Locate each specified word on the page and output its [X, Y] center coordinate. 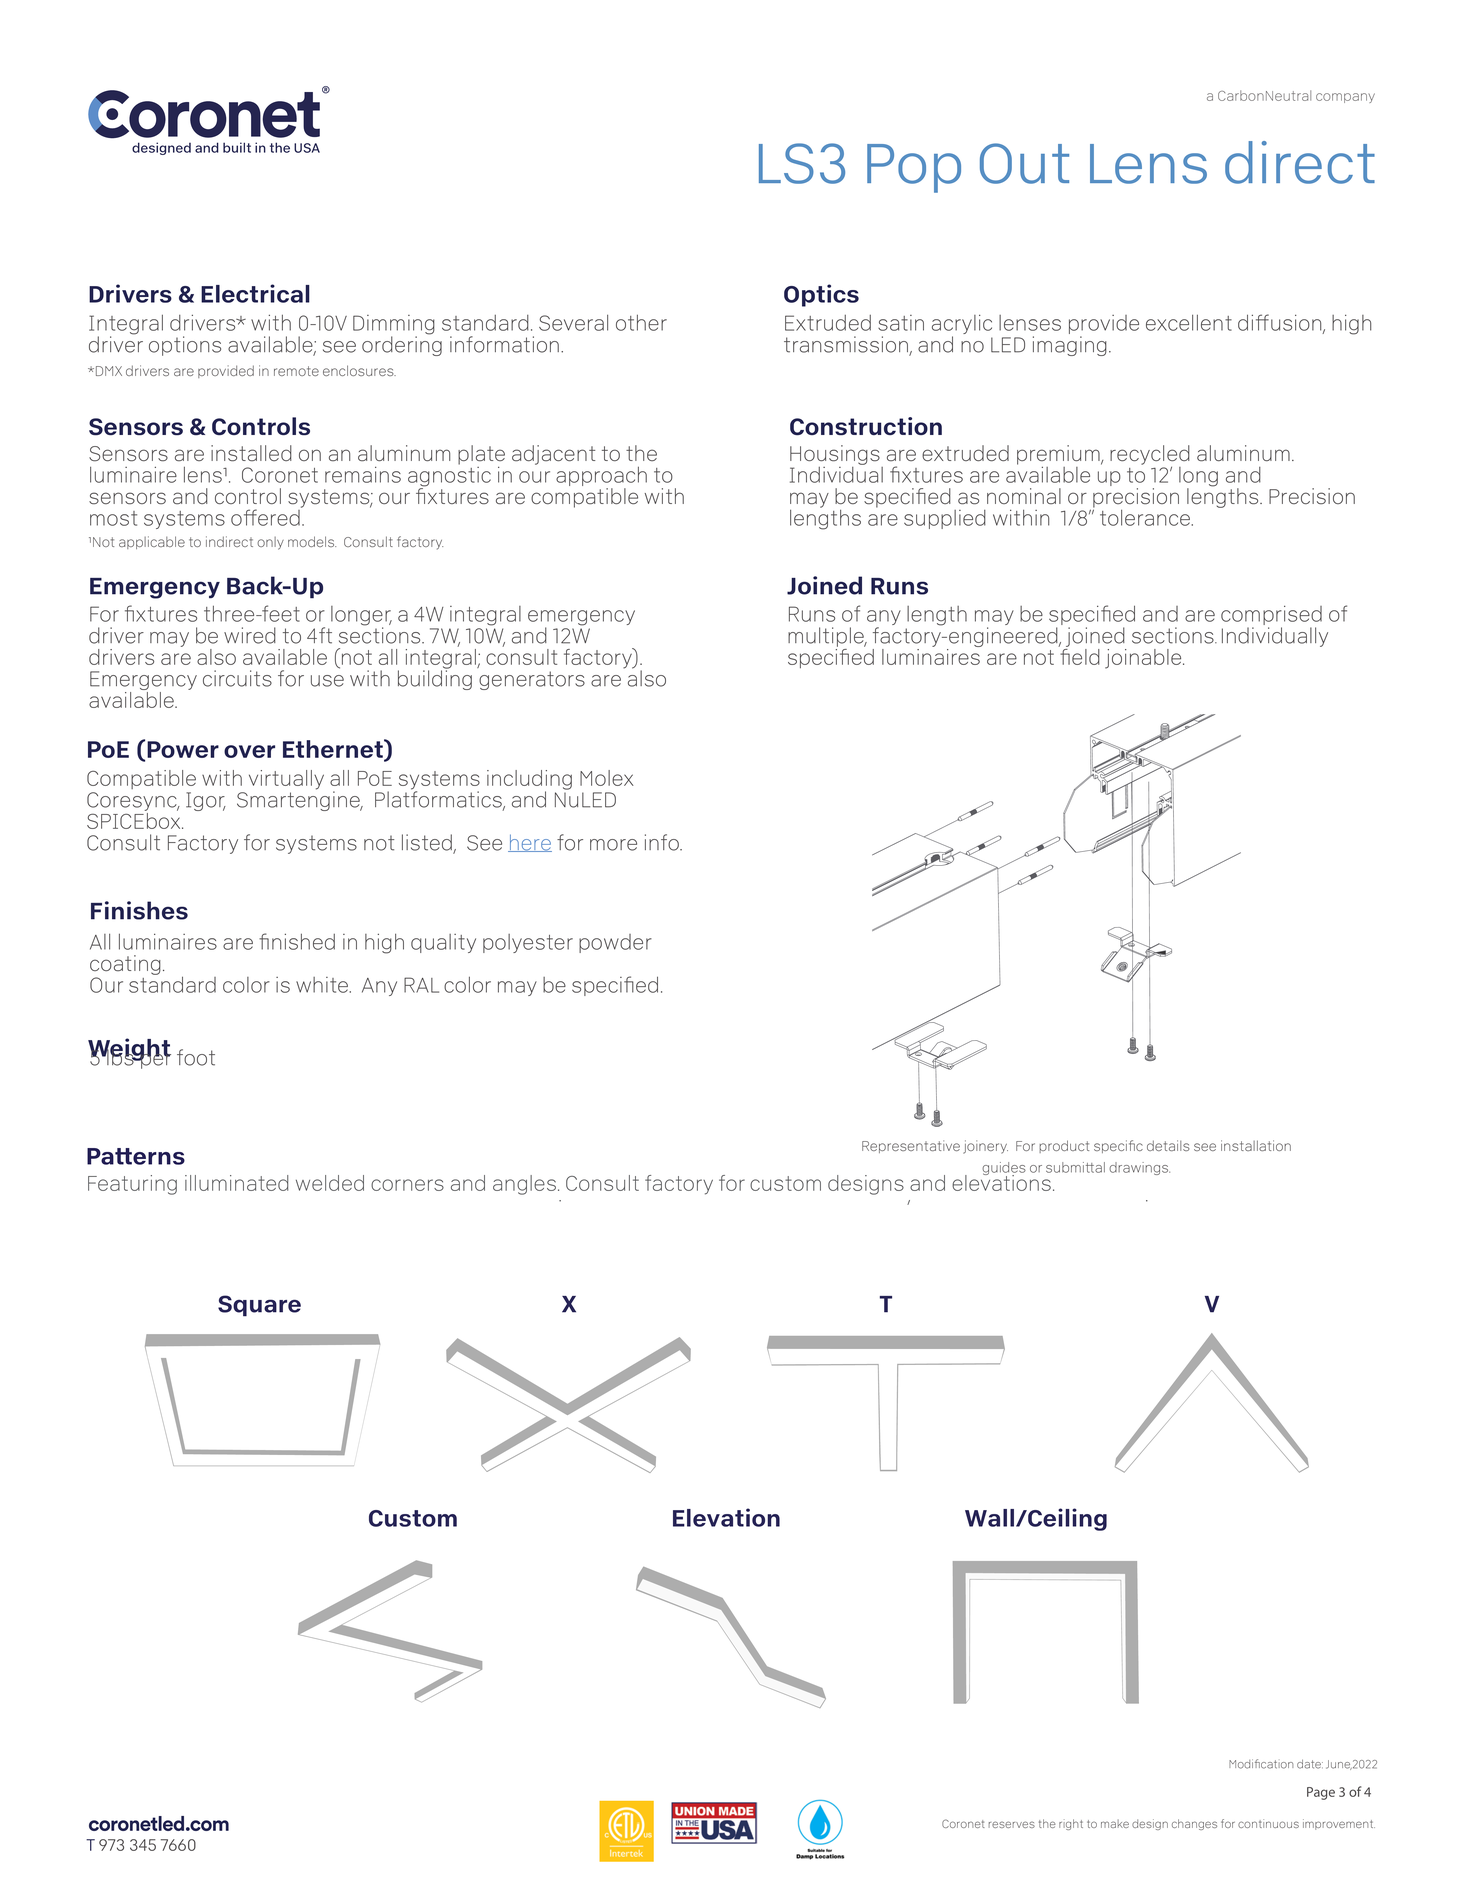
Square [259, 1306]
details [1168, 1145]
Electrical [255, 293]
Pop [914, 168]
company [1345, 98]
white [323, 985]
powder [615, 943]
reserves [1012, 1824]
